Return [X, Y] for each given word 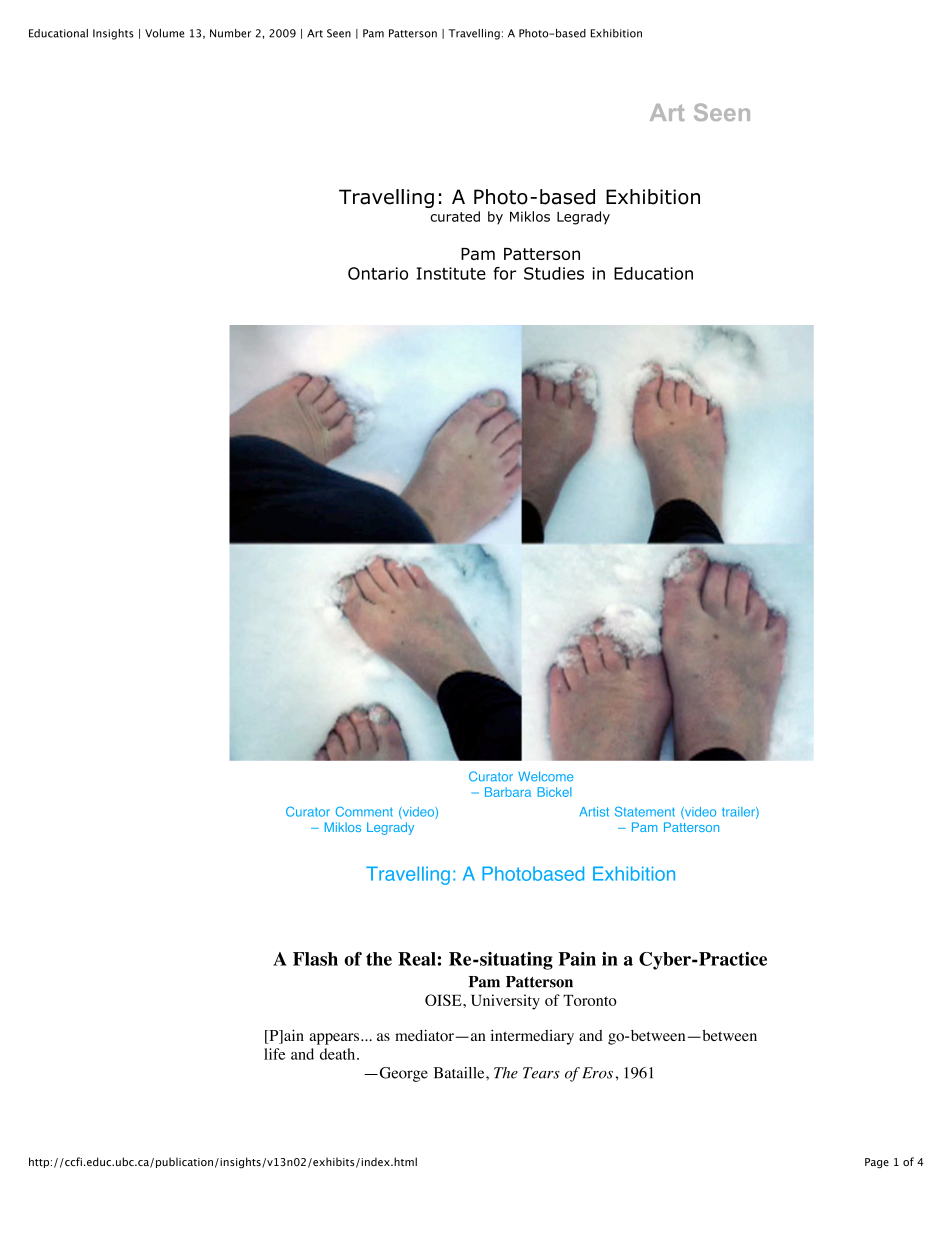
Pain [577, 959]
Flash [315, 959]
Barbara [508, 792]
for [504, 273]
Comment [364, 811]
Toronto [590, 1000]
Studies [554, 273]
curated [455, 216]
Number [230, 33]
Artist [594, 812]
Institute [451, 273]
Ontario [378, 273]
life [274, 1054]
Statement [645, 812]
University [505, 1002]
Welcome [545, 776]
